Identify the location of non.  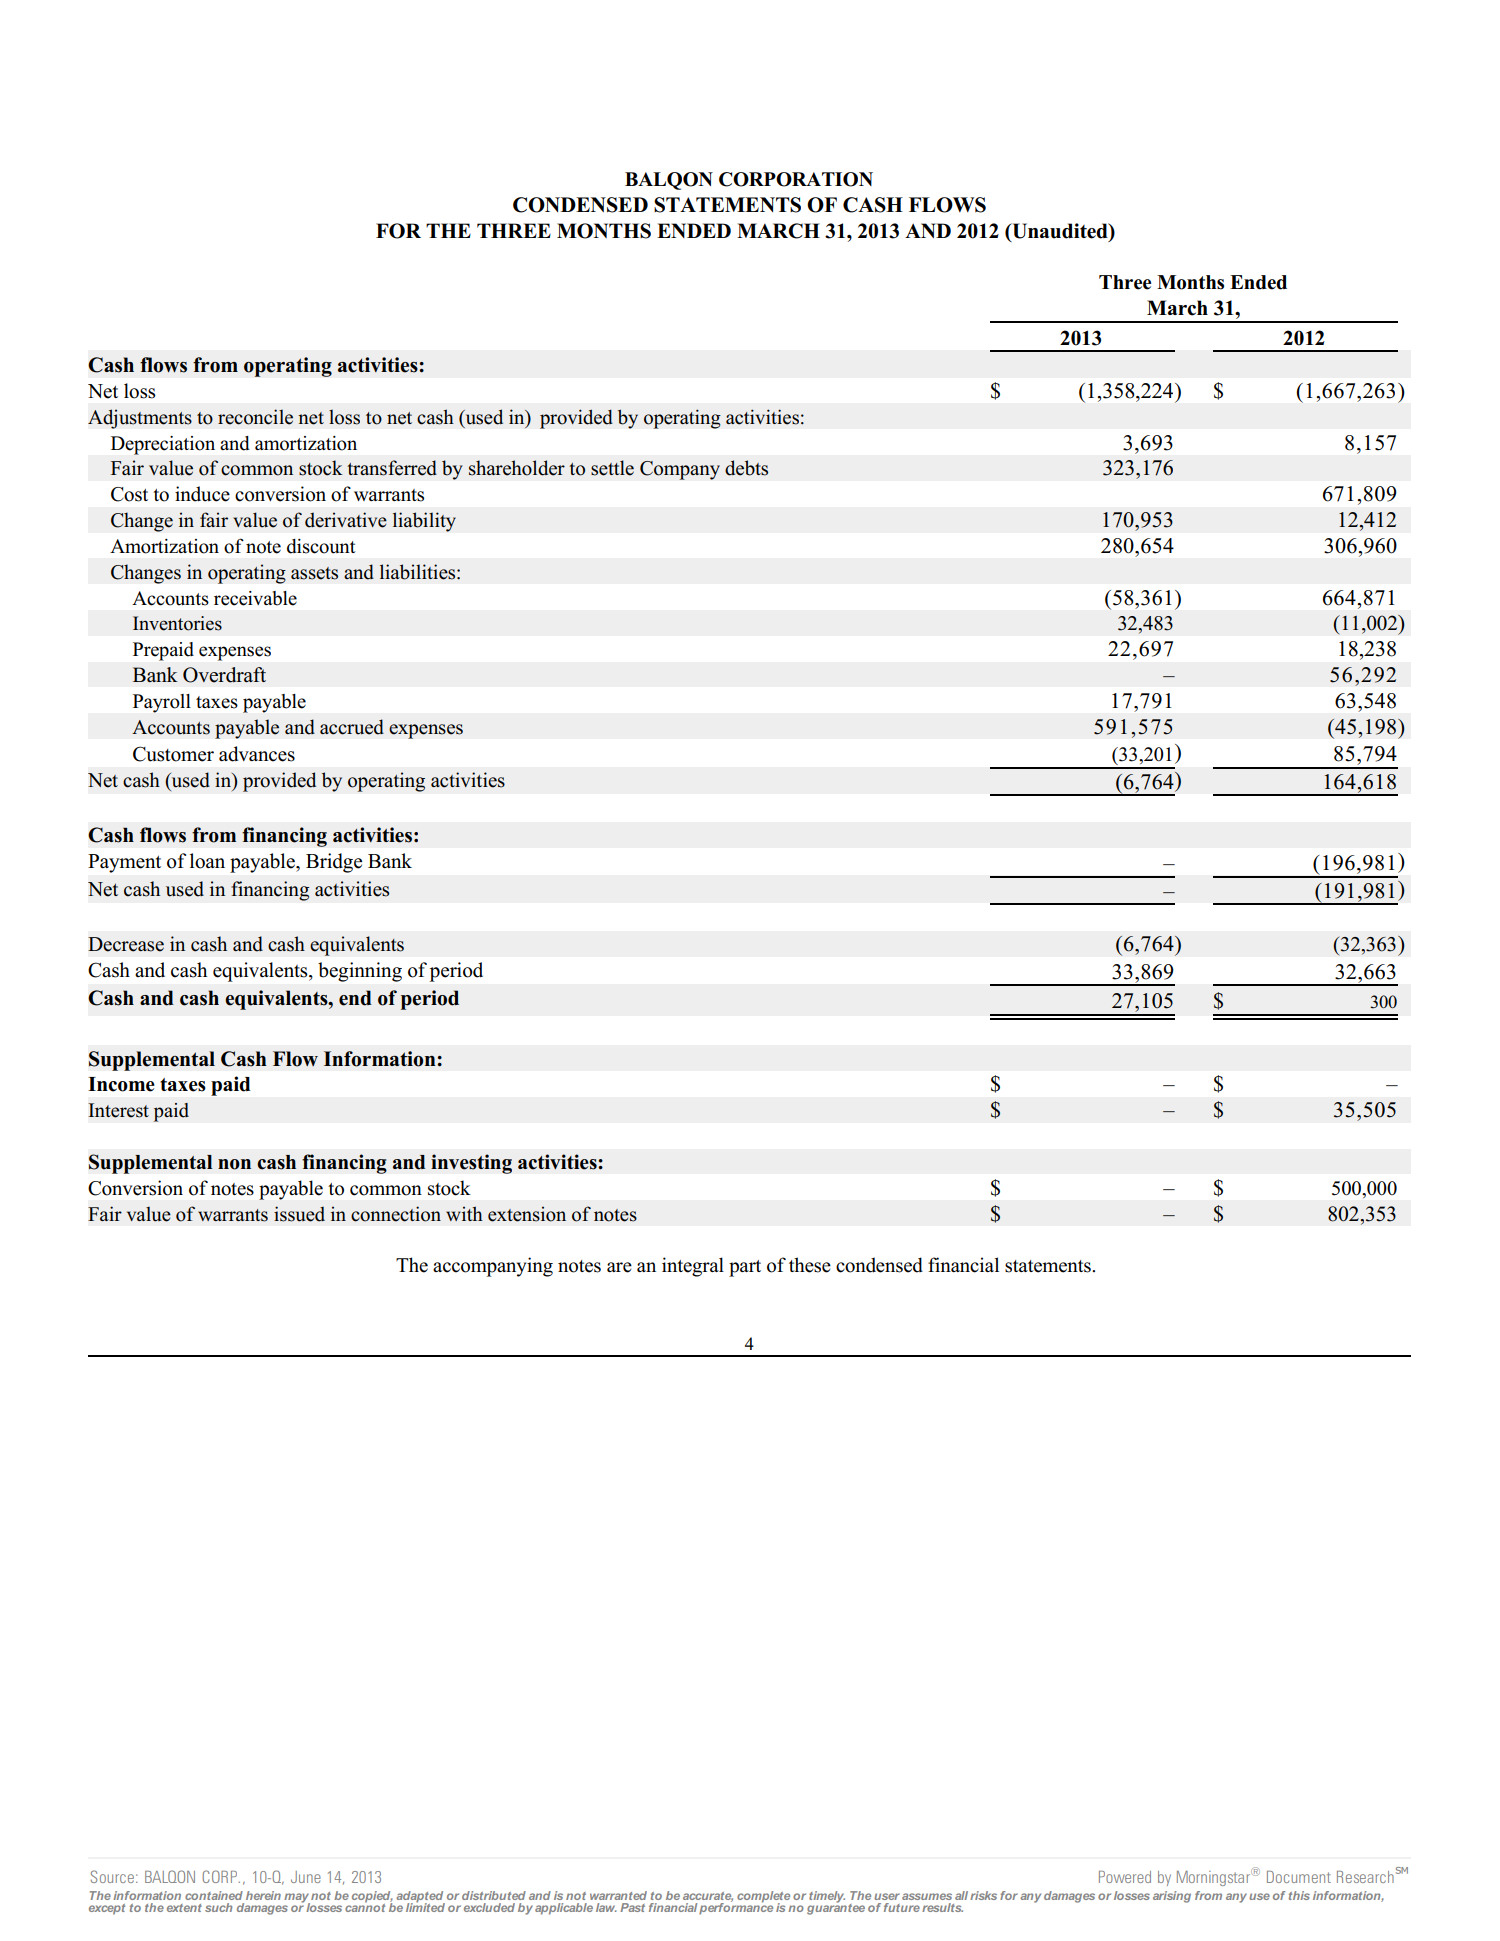
(234, 1164).
